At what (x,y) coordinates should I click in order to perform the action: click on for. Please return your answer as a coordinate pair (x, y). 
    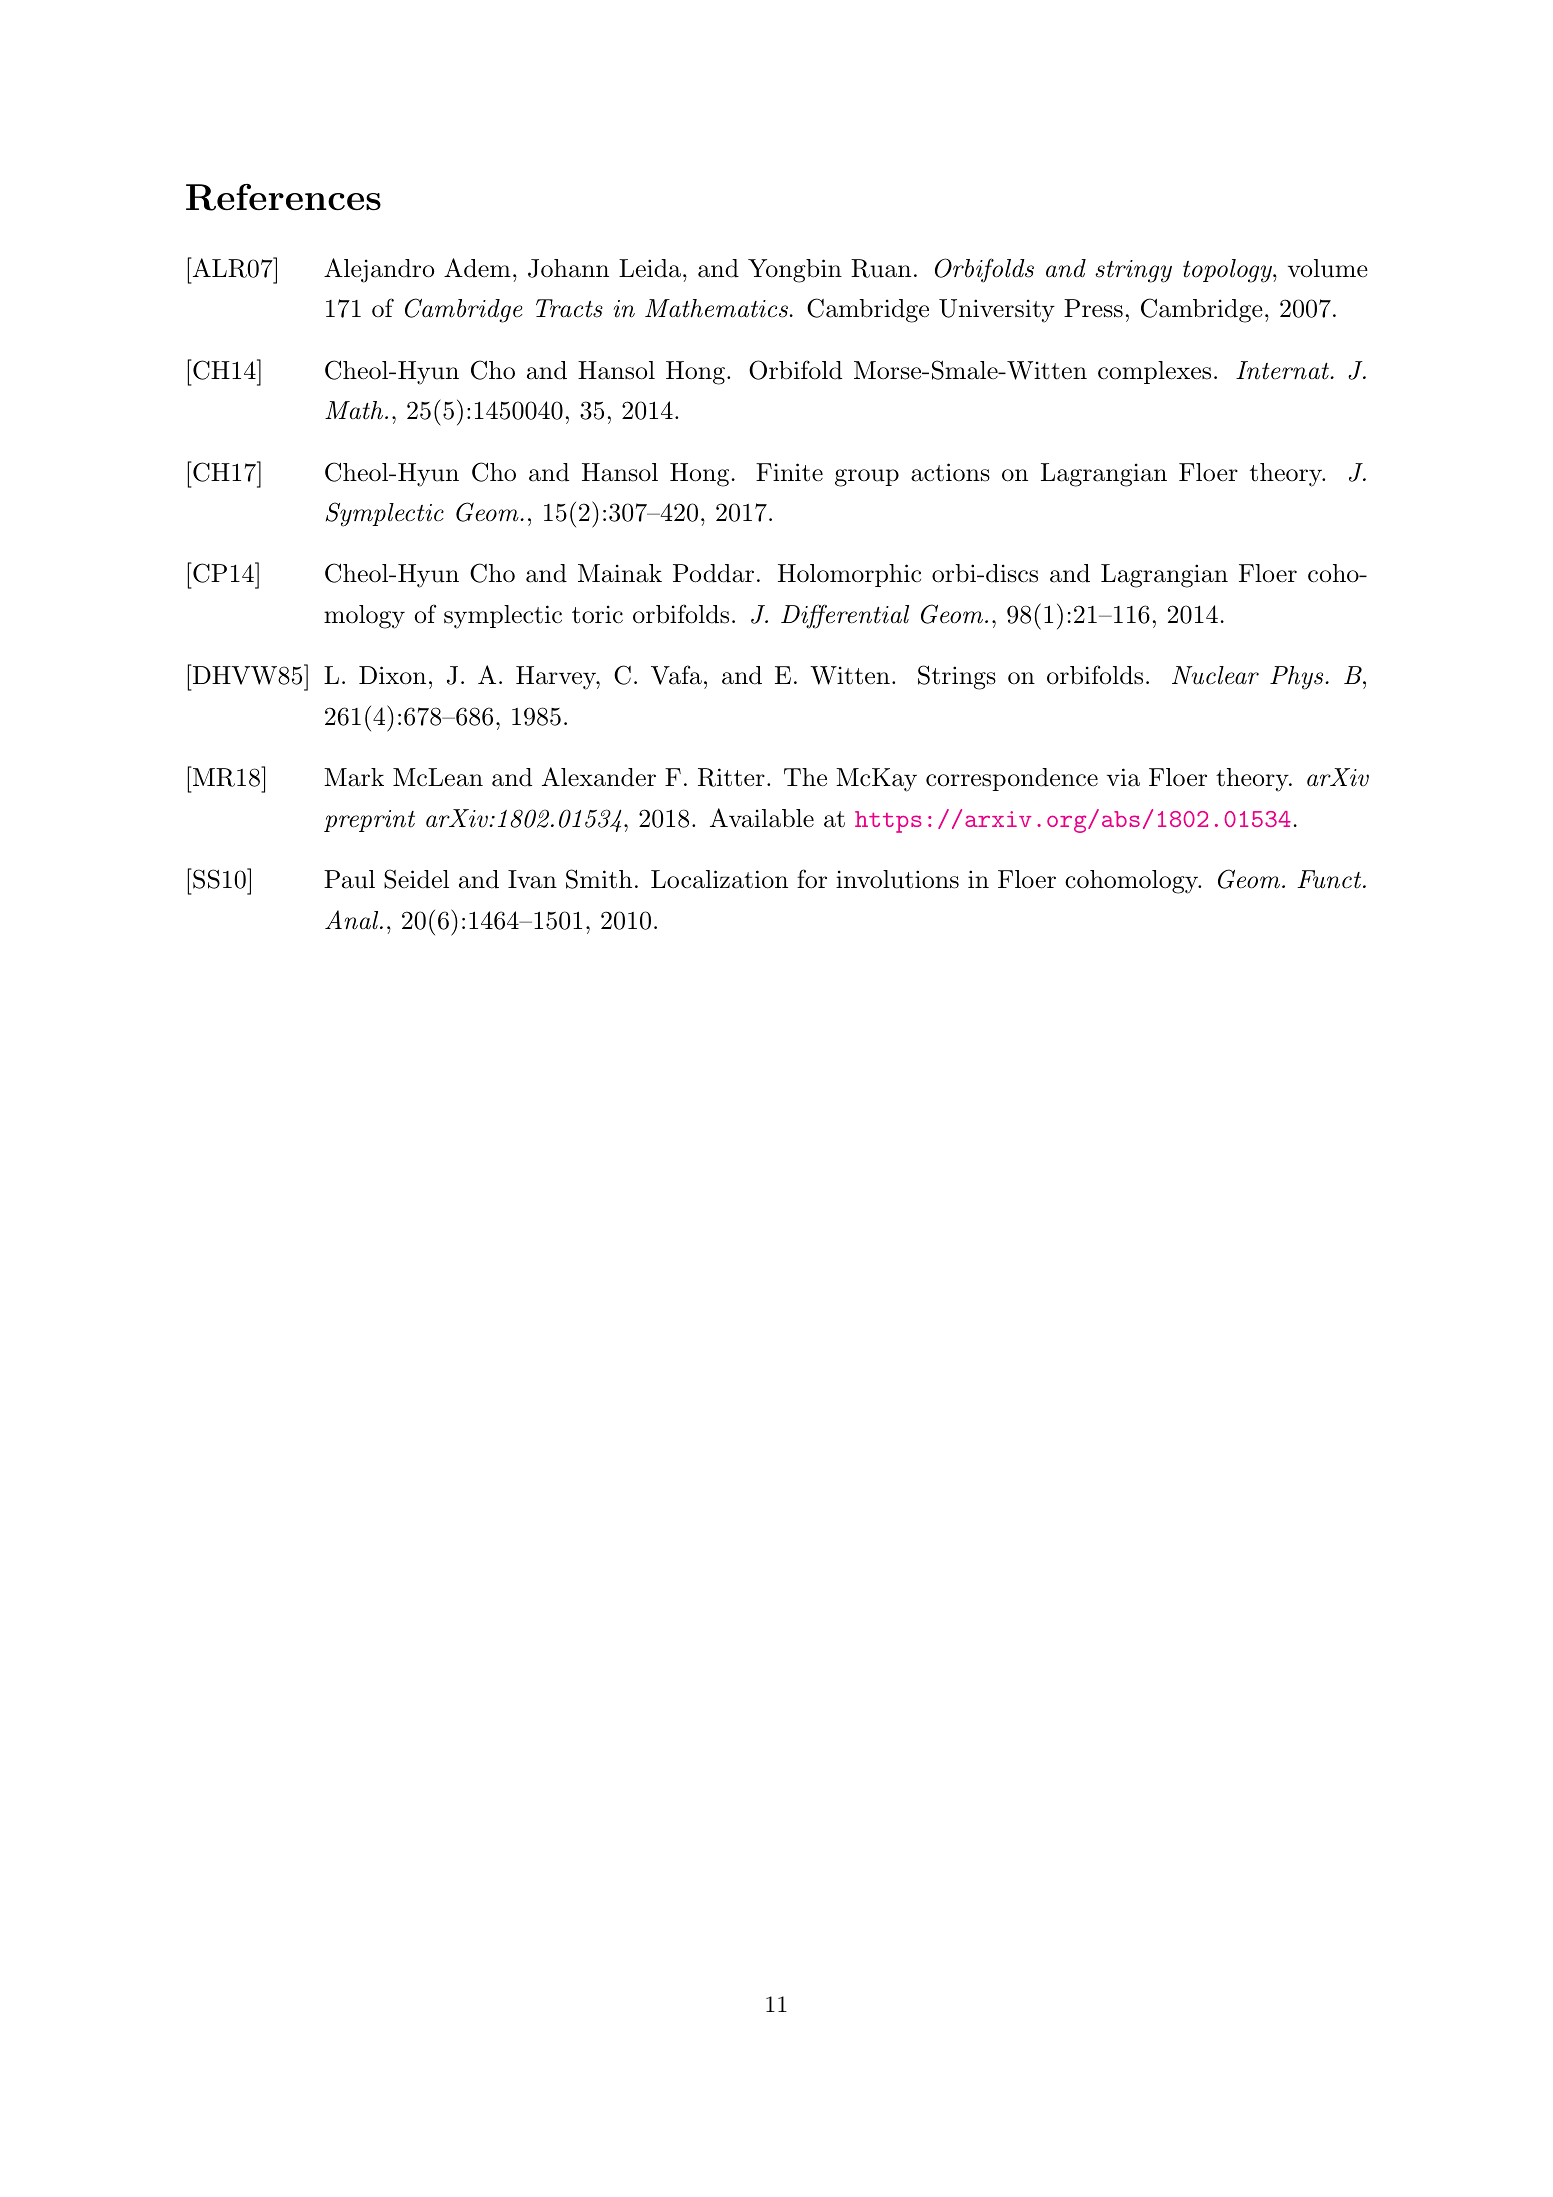
    Looking at the image, I should click on (812, 879).
